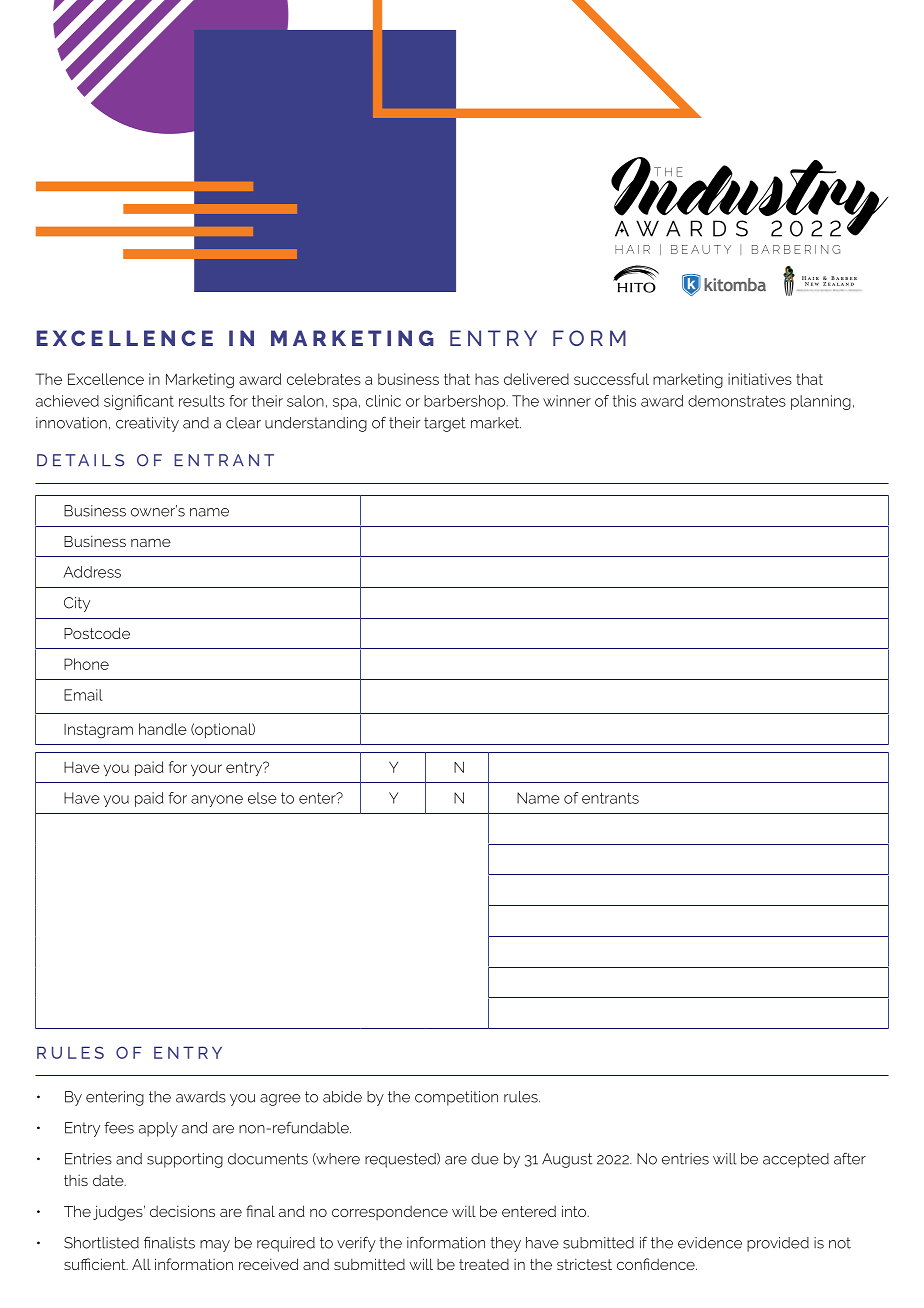 The width and height of the page is (924, 1308). Describe the element at coordinates (778, 1244) in the page. I see `provided` at that location.
